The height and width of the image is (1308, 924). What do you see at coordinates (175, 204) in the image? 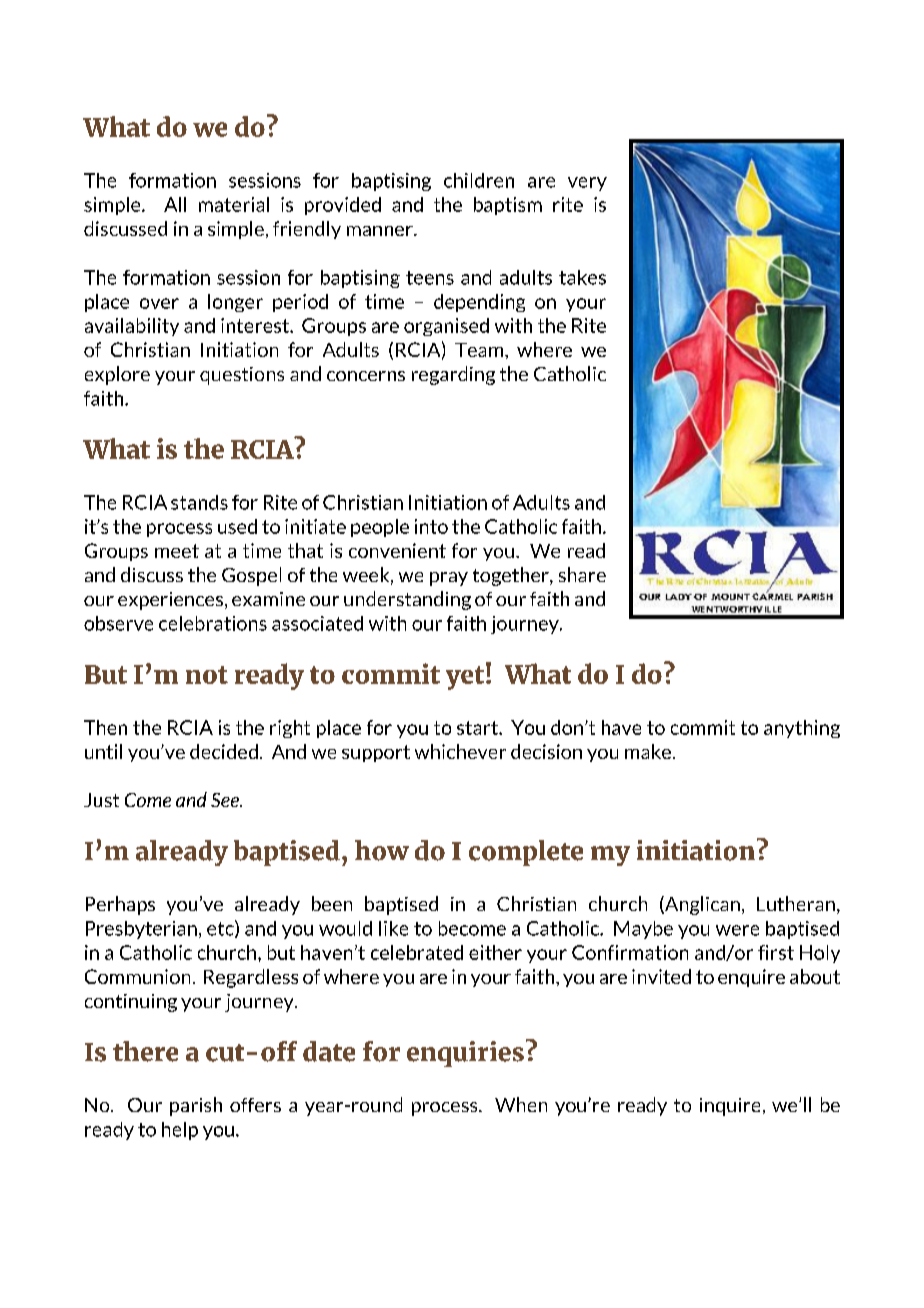
I see `All` at bounding box center [175, 204].
